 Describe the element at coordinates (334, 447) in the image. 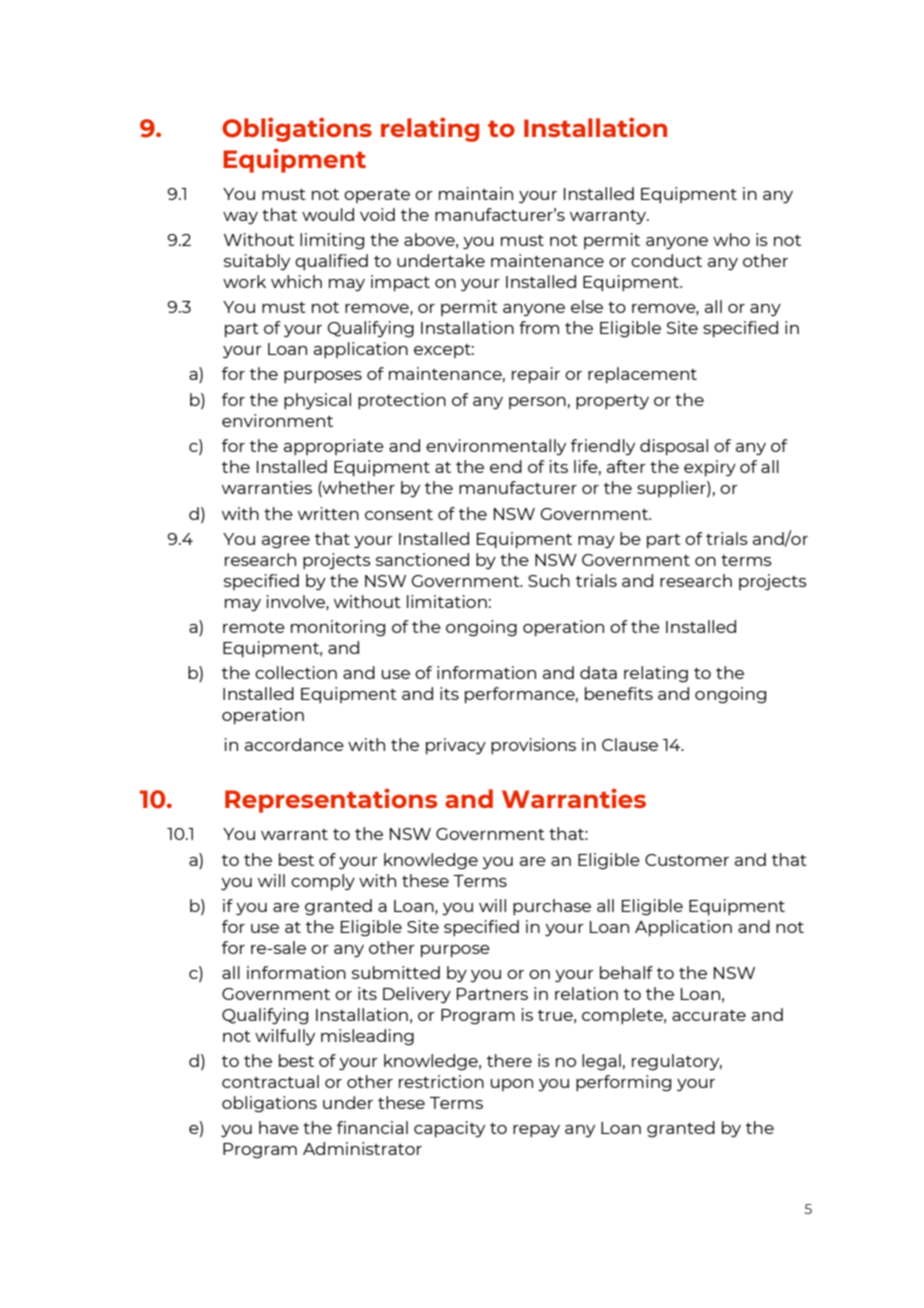

I see `appropriate` at that location.
